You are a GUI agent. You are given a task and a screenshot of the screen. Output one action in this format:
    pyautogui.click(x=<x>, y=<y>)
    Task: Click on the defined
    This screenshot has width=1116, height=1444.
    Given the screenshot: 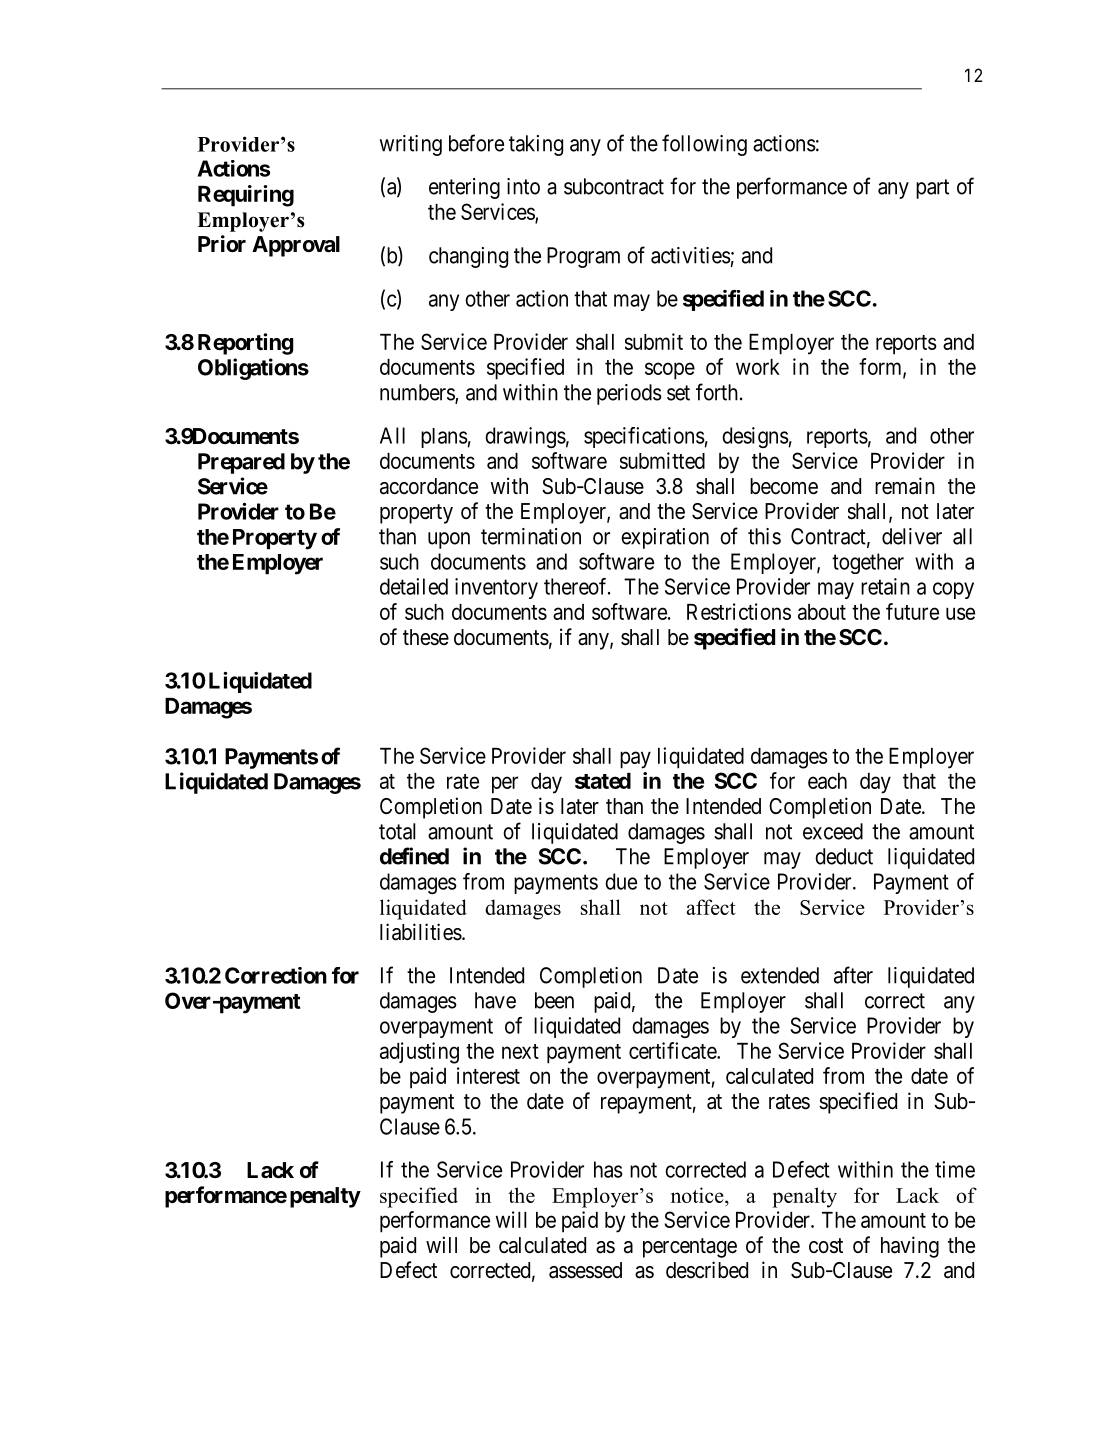 What is the action you would take?
    pyautogui.click(x=414, y=856)
